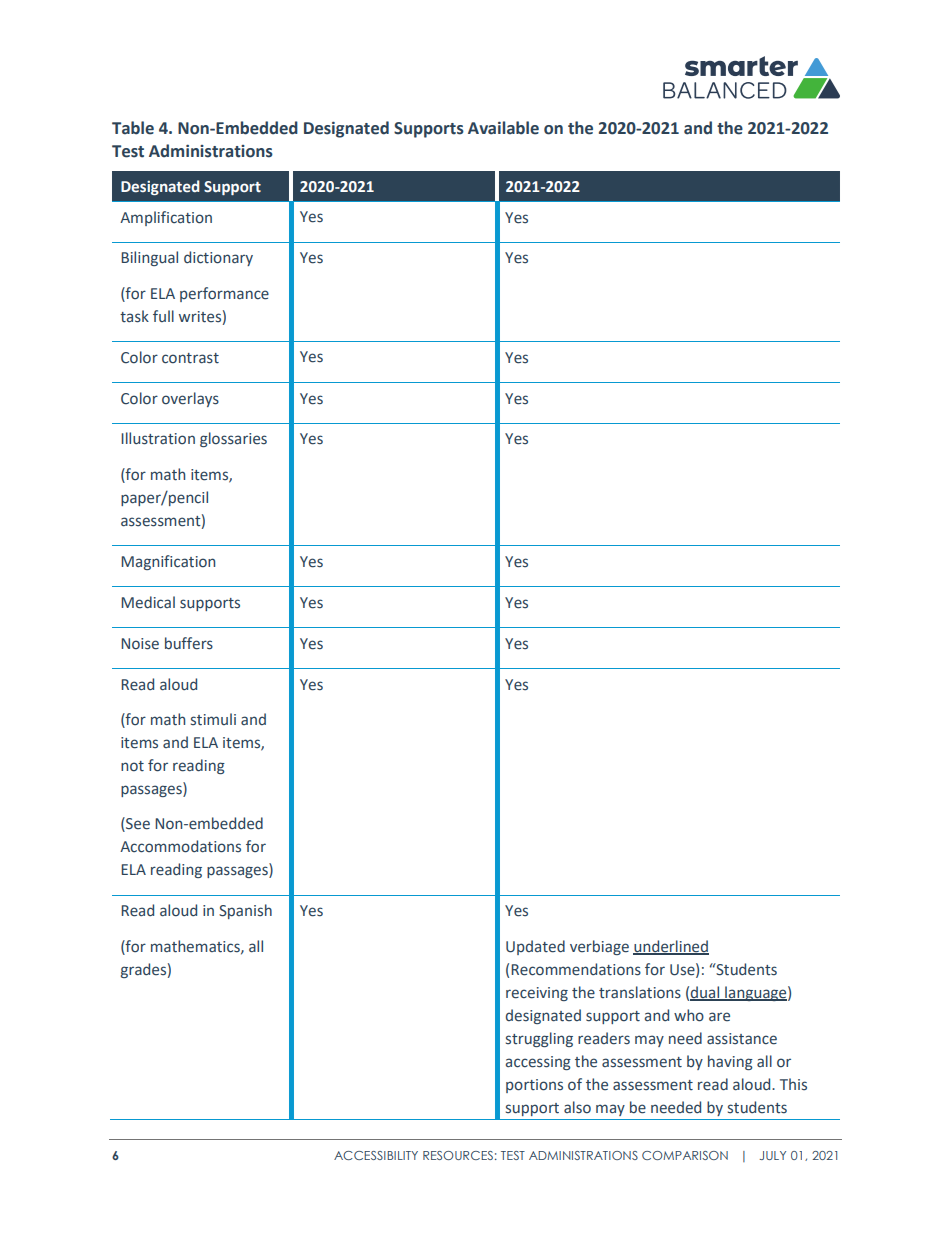 This image has height=1233, width=952. I want to click on ACCESSIBILITY, so click(376, 1155).
